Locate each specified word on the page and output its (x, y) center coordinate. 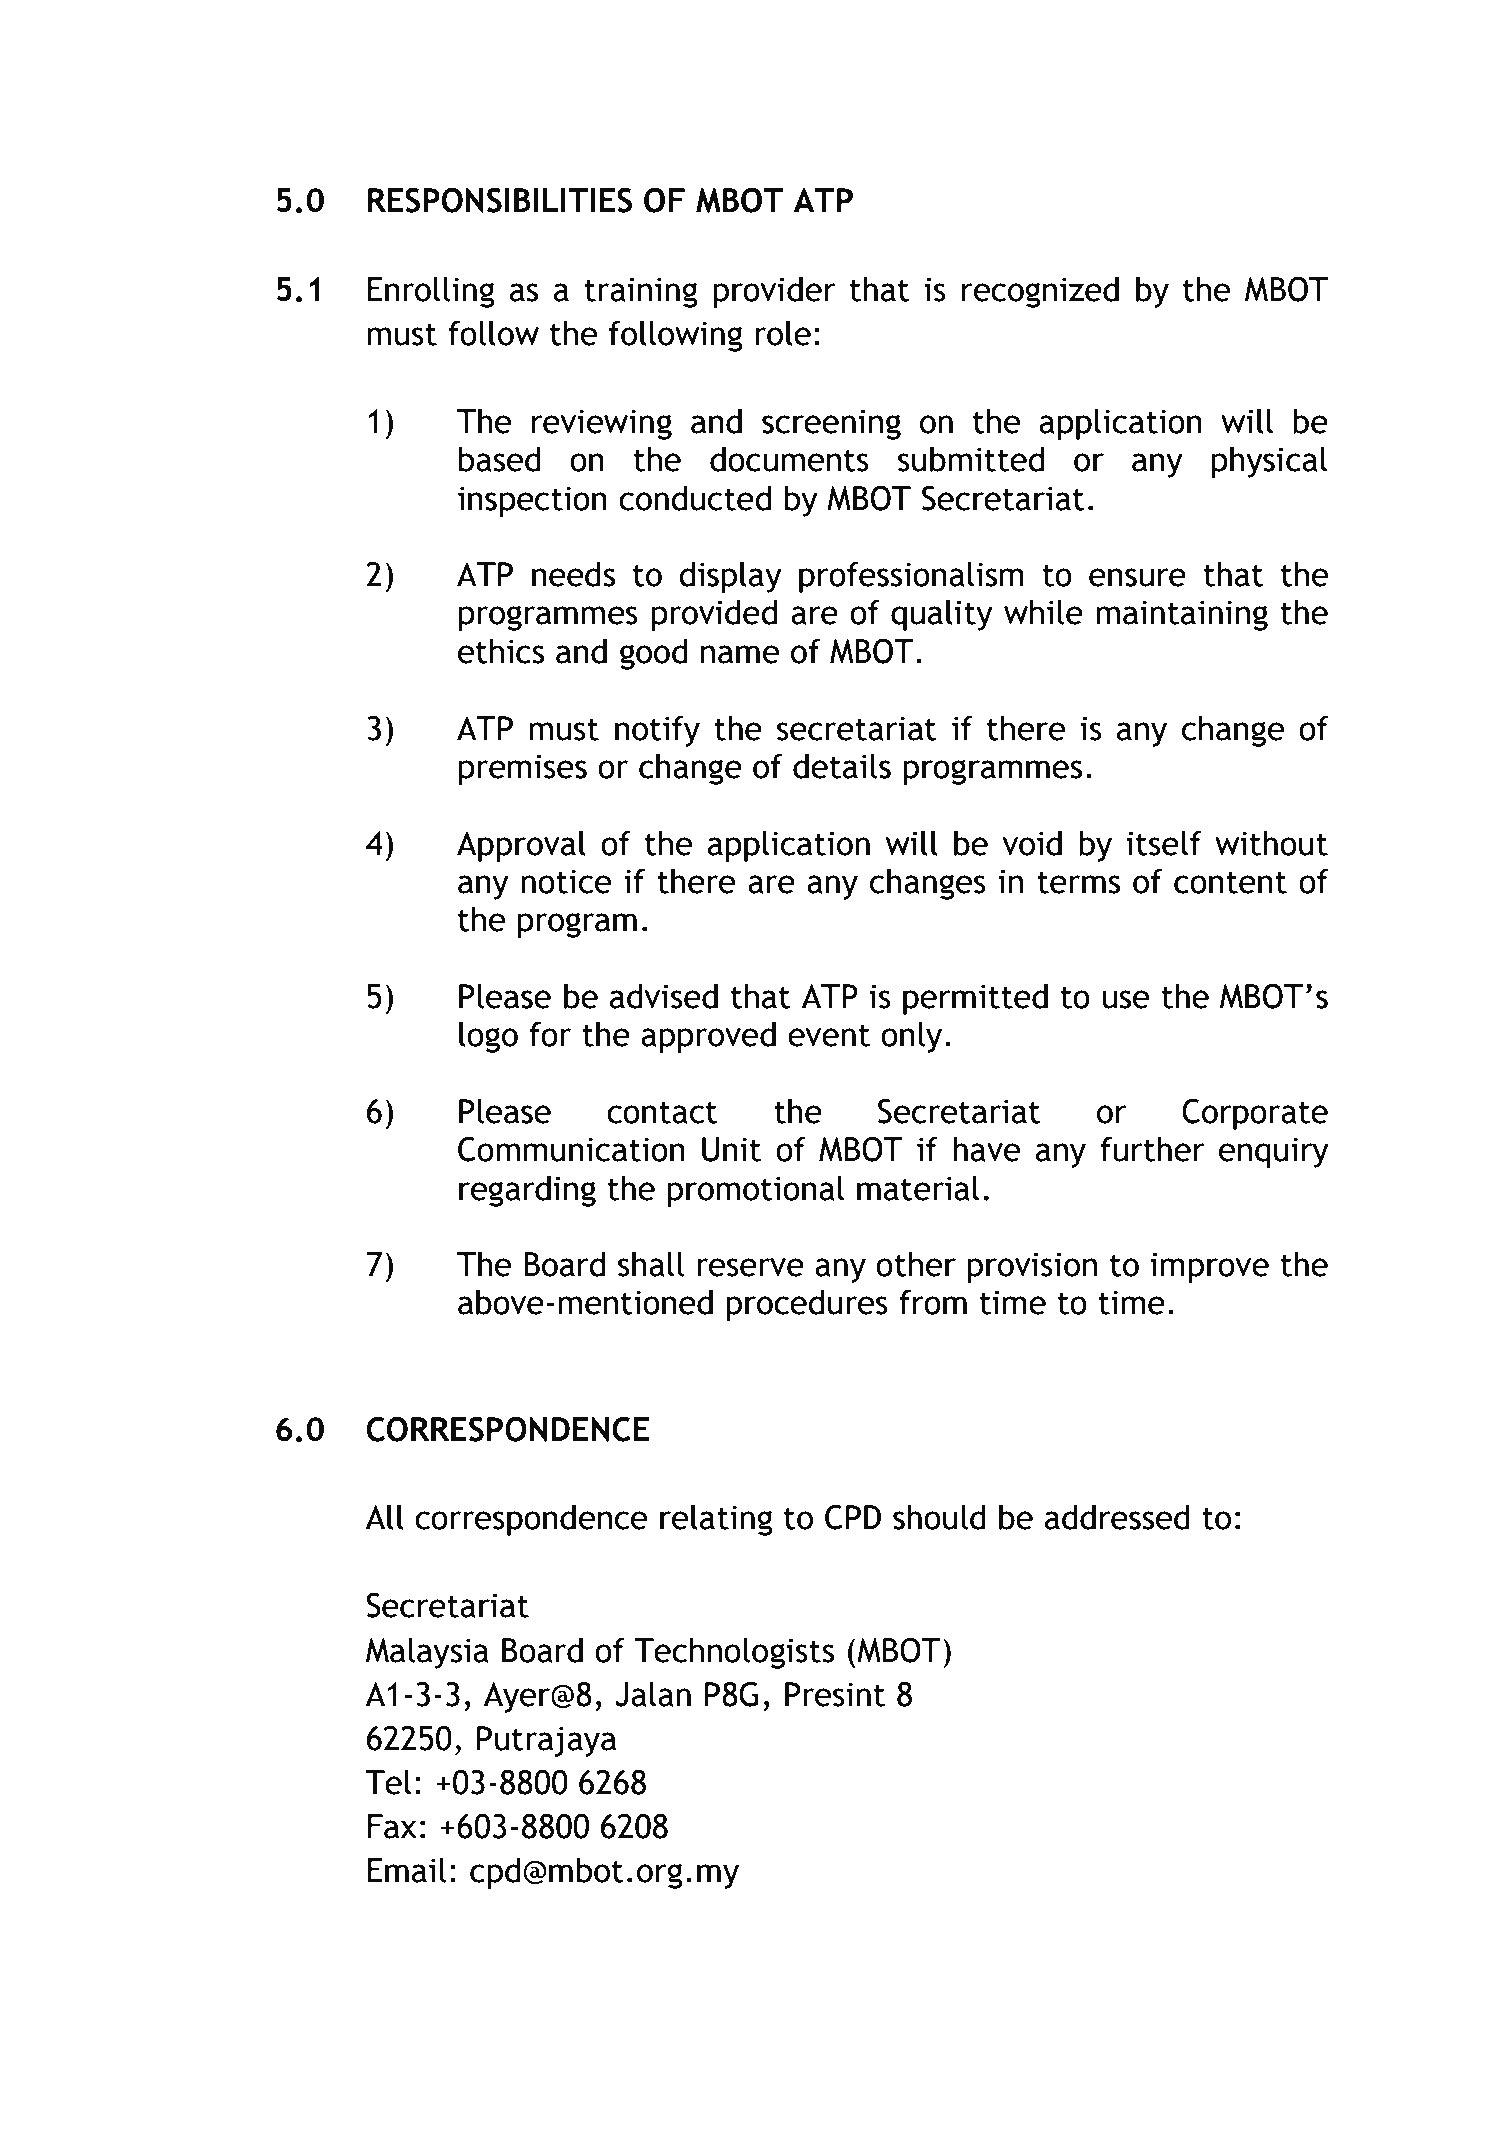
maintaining (1182, 615)
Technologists (734, 1653)
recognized (1040, 292)
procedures (807, 1305)
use (1126, 999)
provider (774, 292)
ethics (501, 651)
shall (651, 1264)
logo (488, 1037)
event (829, 1035)
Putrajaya (546, 1741)
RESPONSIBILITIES (500, 200)
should (939, 1517)
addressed (1117, 1517)
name (740, 654)
